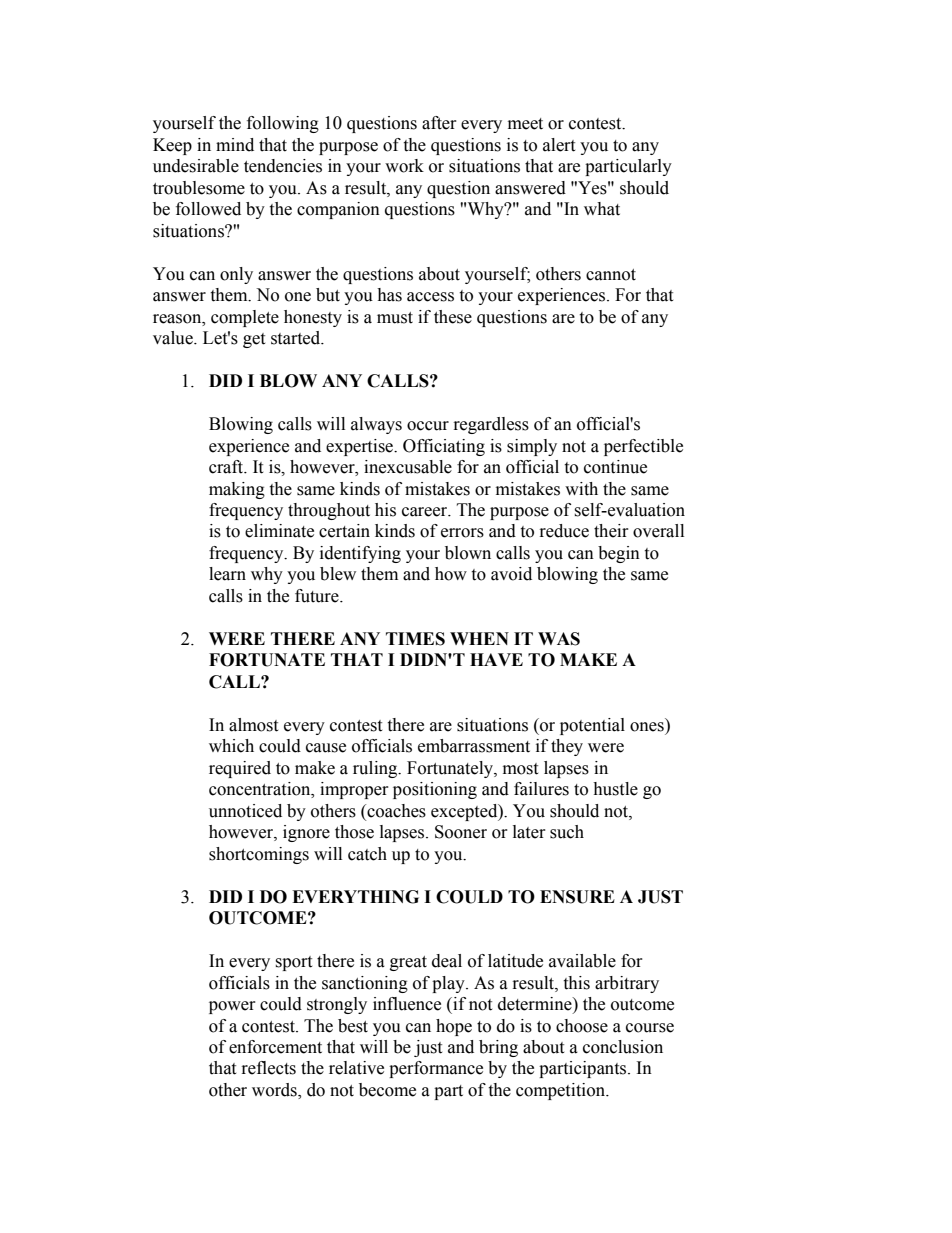  I want to click on work, so click(404, 166).
